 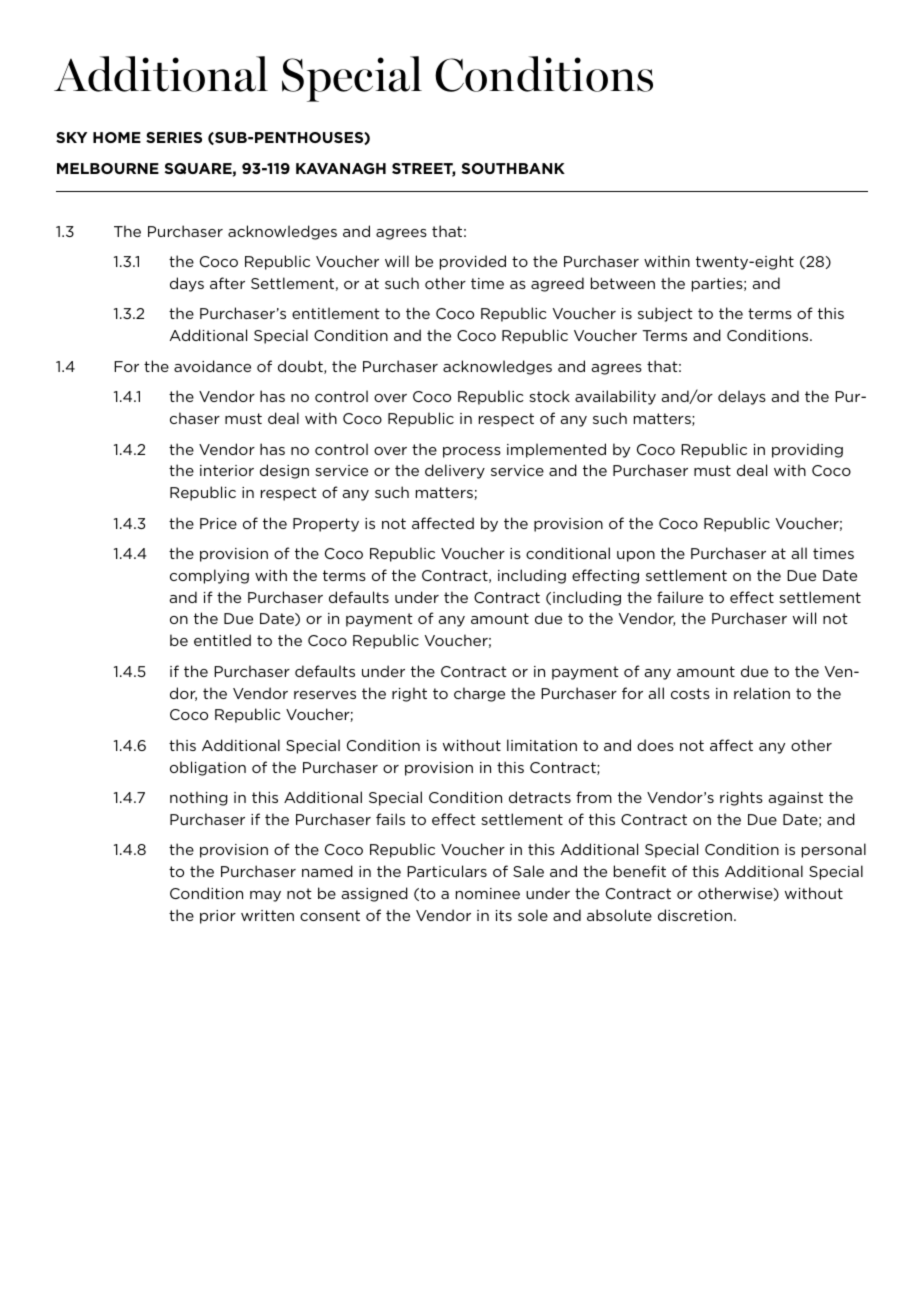 I want to click on relation, so click(x=762, y=693).
